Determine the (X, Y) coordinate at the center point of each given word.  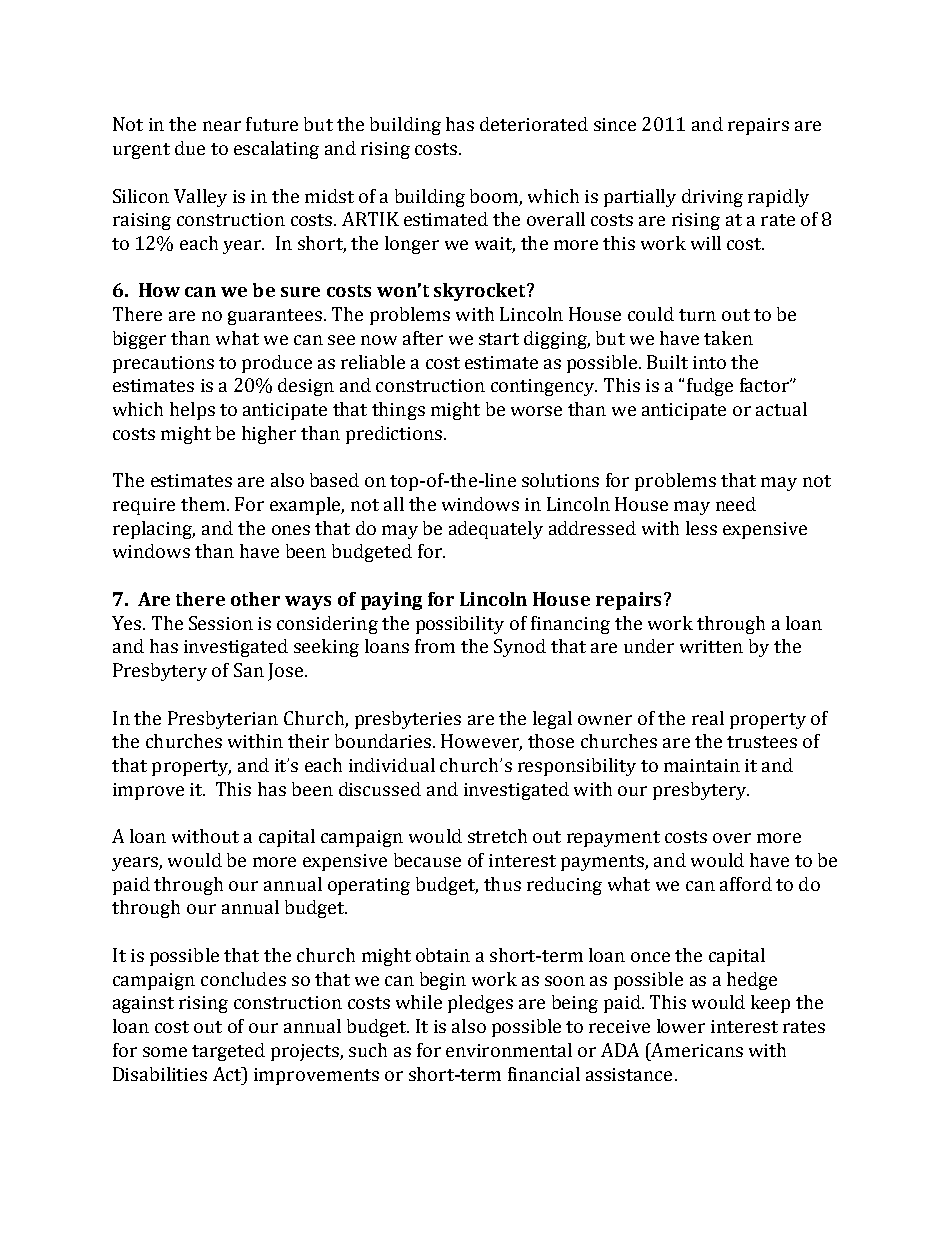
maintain (702, 765)
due (190, 148)
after (423, 338)
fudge (710, 387)
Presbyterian (223, 720)
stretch (497, 836)
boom (494, 196)
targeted (228, 1052)
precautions (163, 364)
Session (221, 623)
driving (712, 198)
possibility (460, 625)
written (711, 646)
